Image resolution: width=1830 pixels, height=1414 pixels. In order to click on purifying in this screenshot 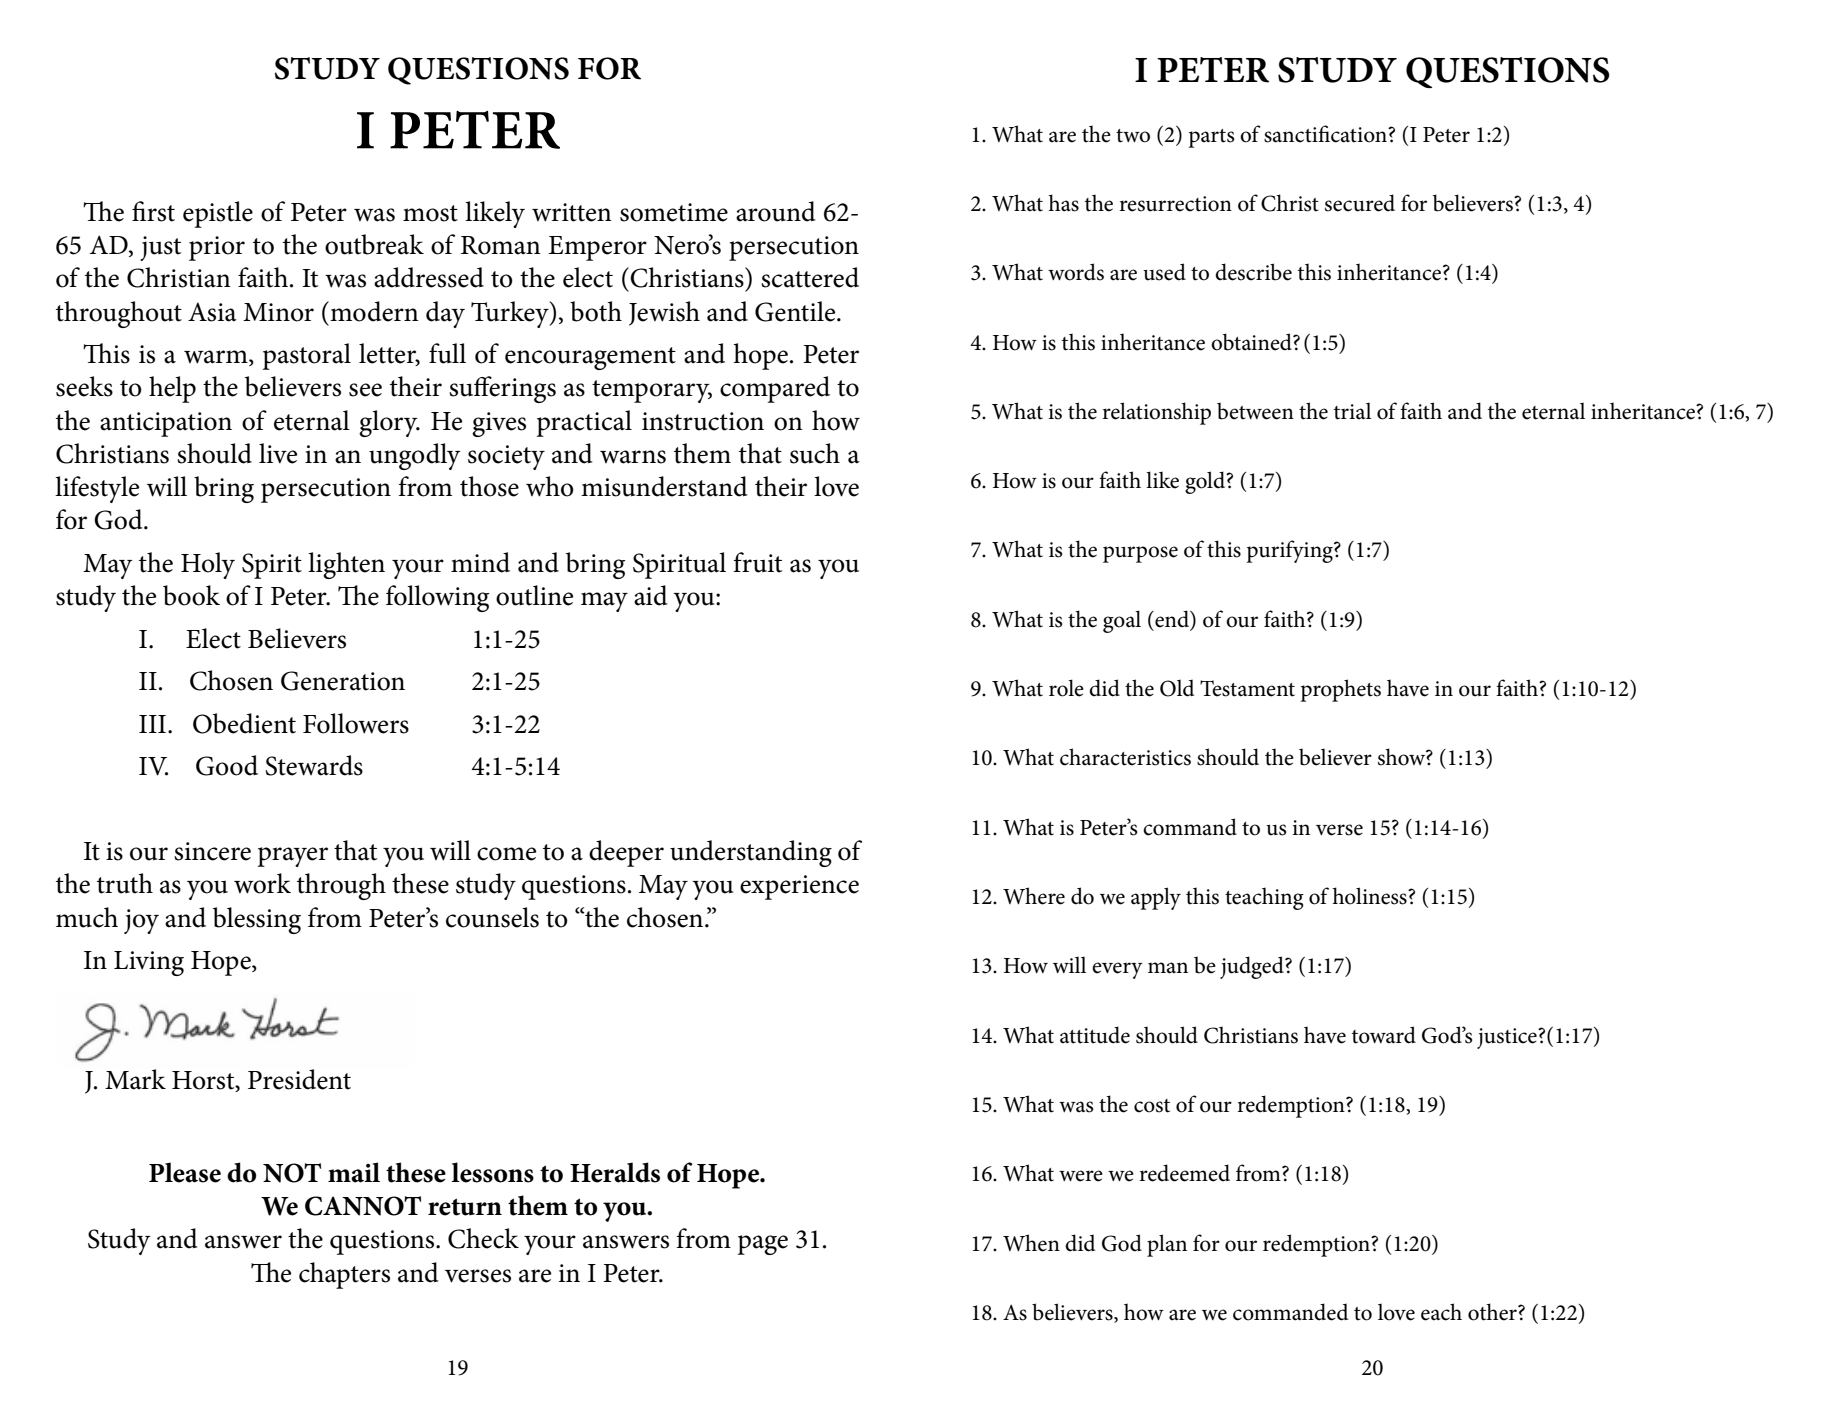, I will do `click(1291, 551)`.
